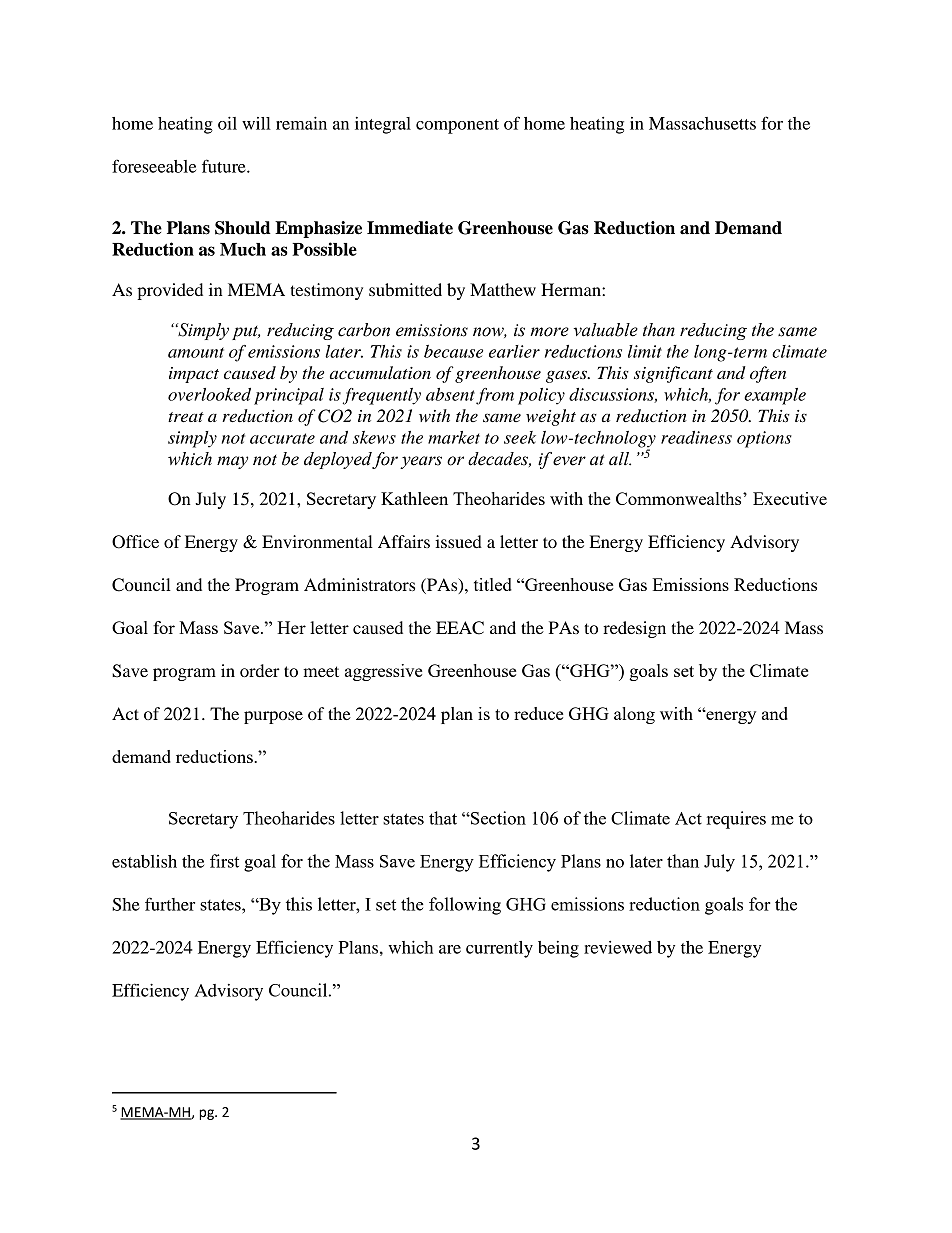  I want to click on future, so click(225, 166).
